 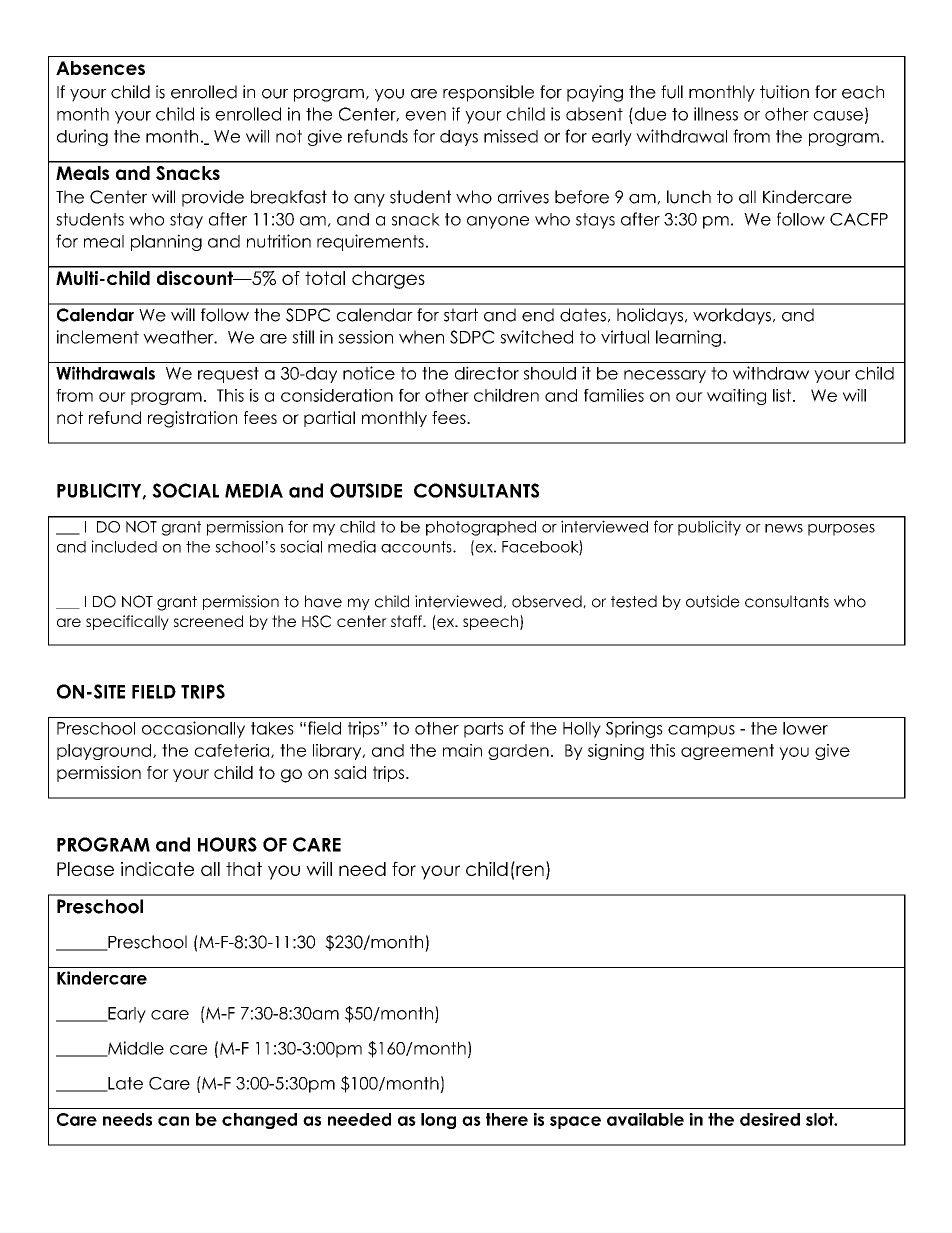 What do you see at coordinates (425, 116) in the document?
I see `even` at bounding box center [425, 116].
